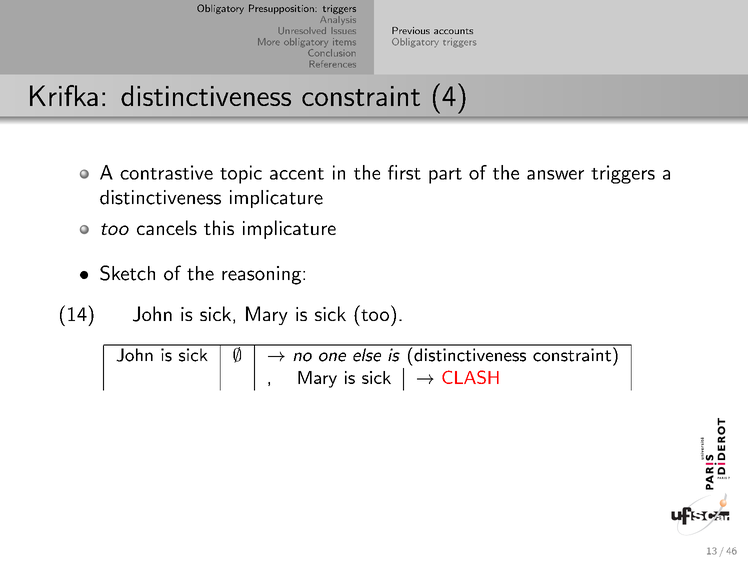 The height and width of the document is (561, 748). Describe the element at coordinates (219, 227) in the document. I see `this` at that location.
